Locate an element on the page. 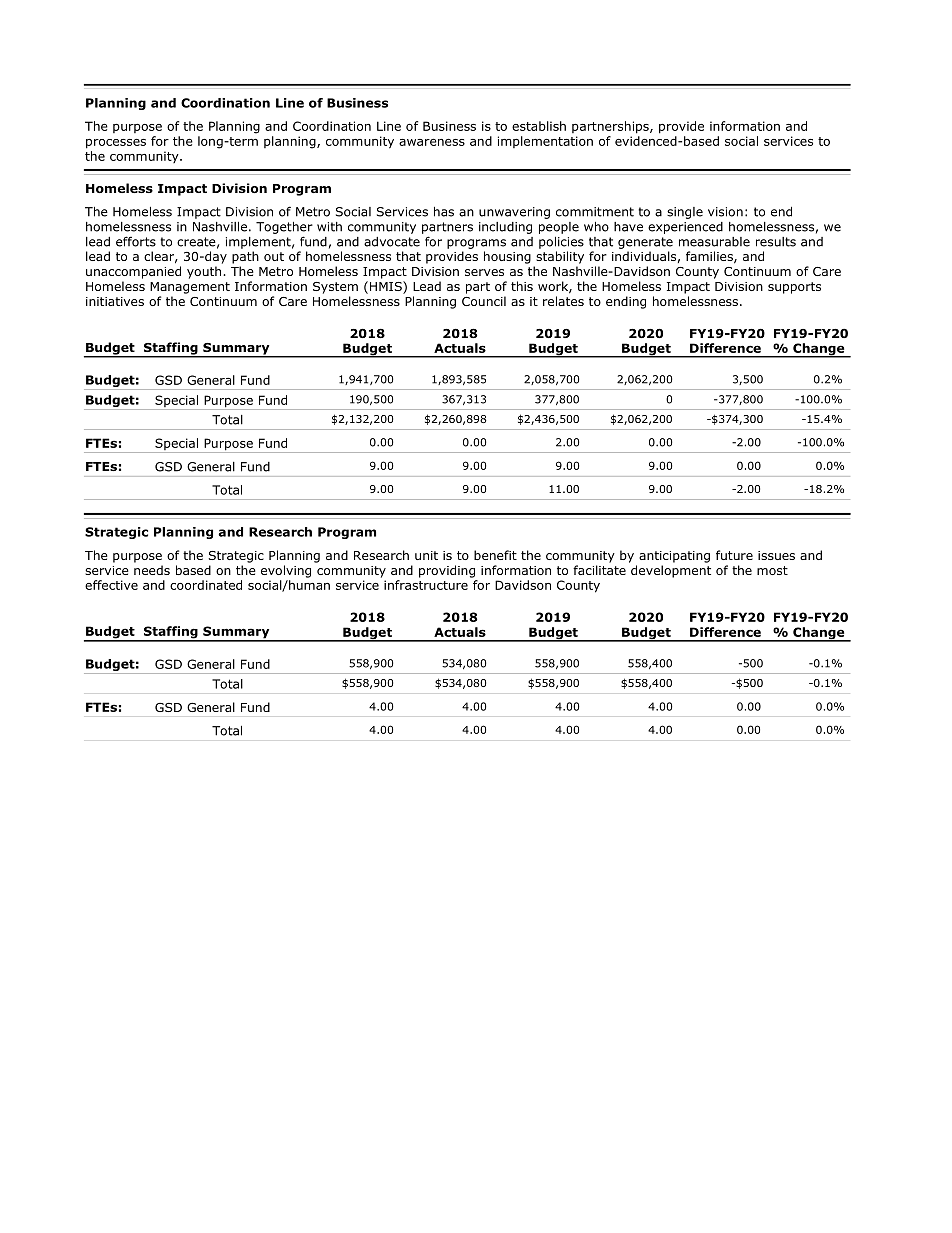 This page has width=952, height=1233. initiatives is located at coordinates (115, 301).
